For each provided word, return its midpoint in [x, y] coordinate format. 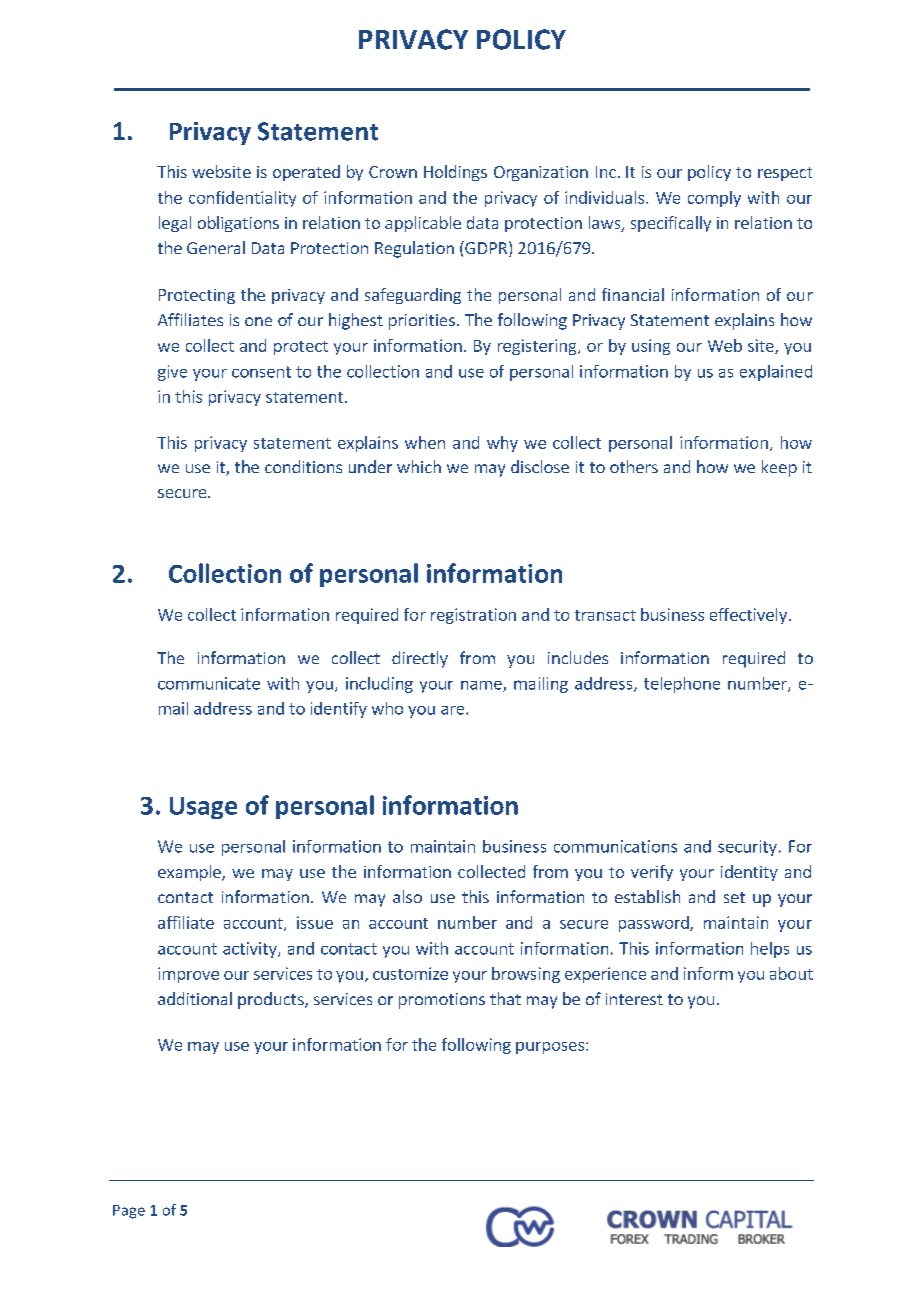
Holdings [455, 173]
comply [714, 199]
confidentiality [242, 199]
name [482, 686]
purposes [550, 1048]
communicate [209, 683]
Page [129, 1212]
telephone [682, 685]
